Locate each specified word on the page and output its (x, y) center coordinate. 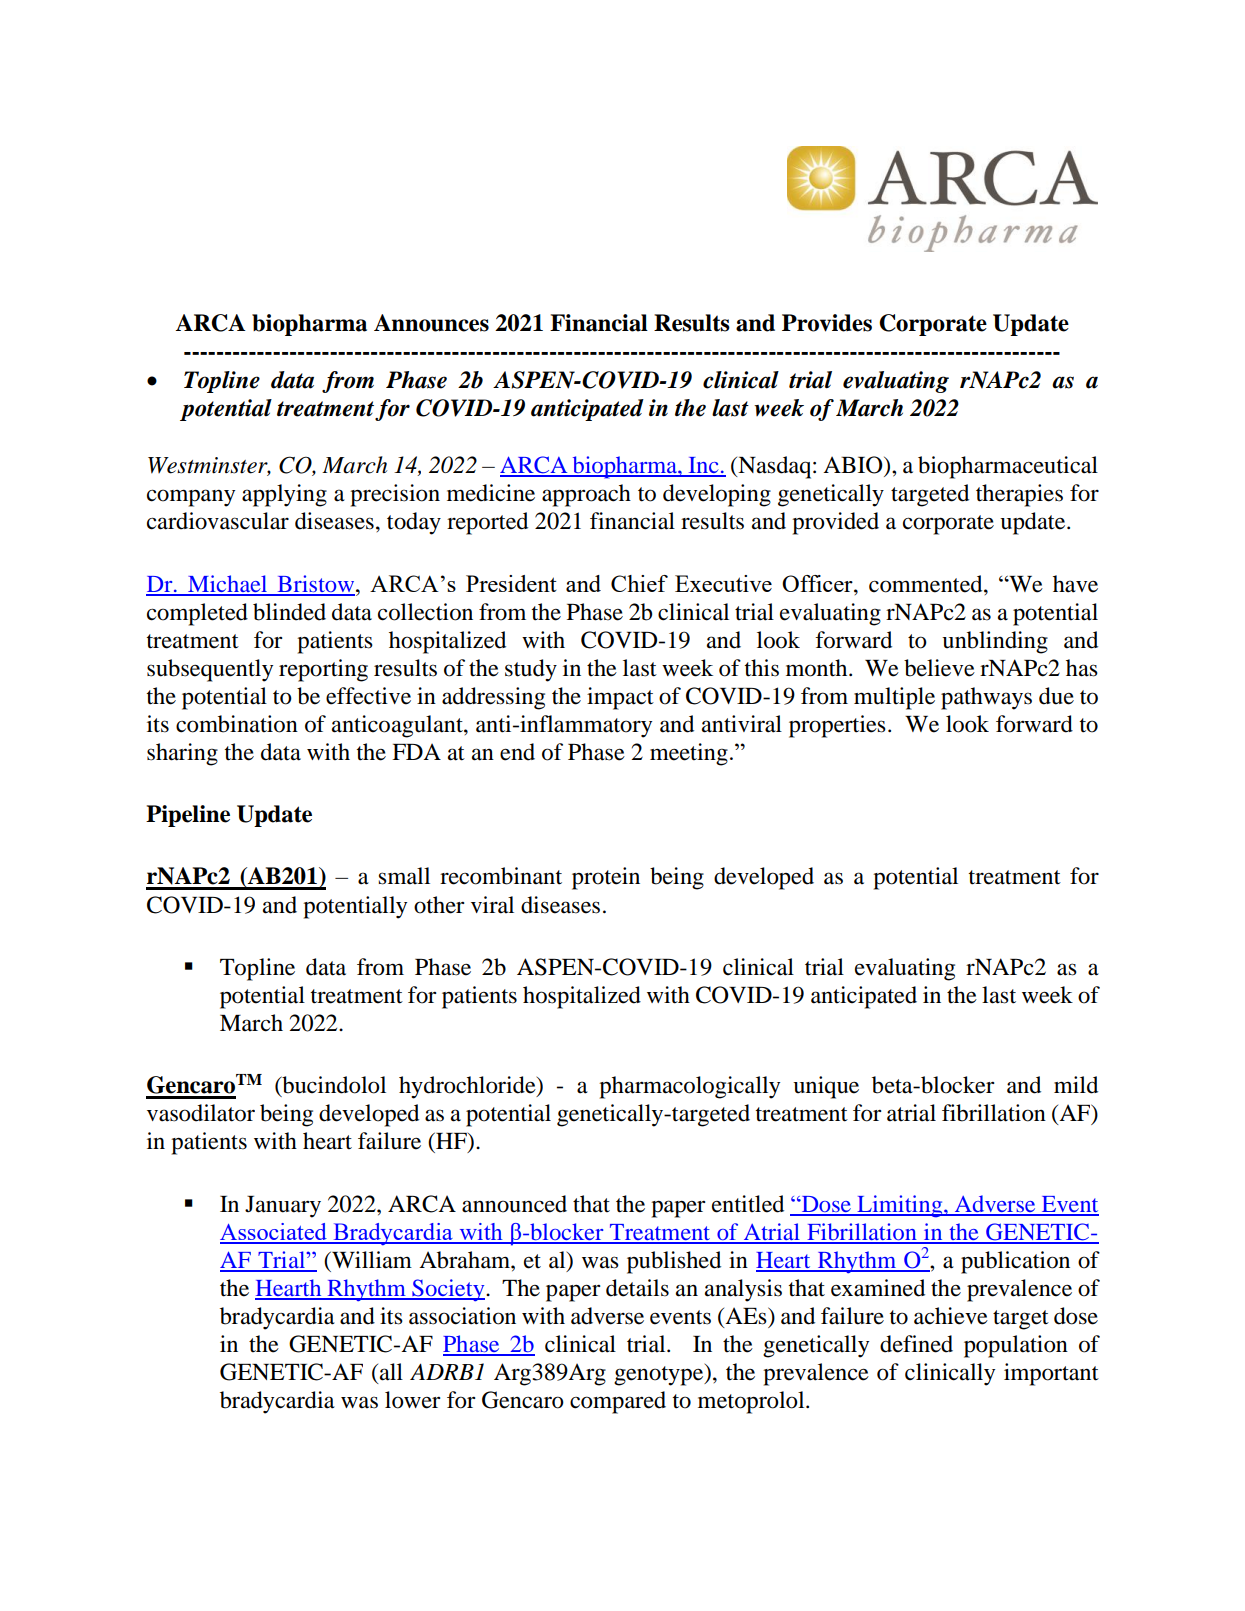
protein (606, 878)
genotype (660, 1374)
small (404, 876)
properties (837, 726)
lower (413, 1400)
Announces (431, 323)
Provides (827, 323)
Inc (703, 466)
